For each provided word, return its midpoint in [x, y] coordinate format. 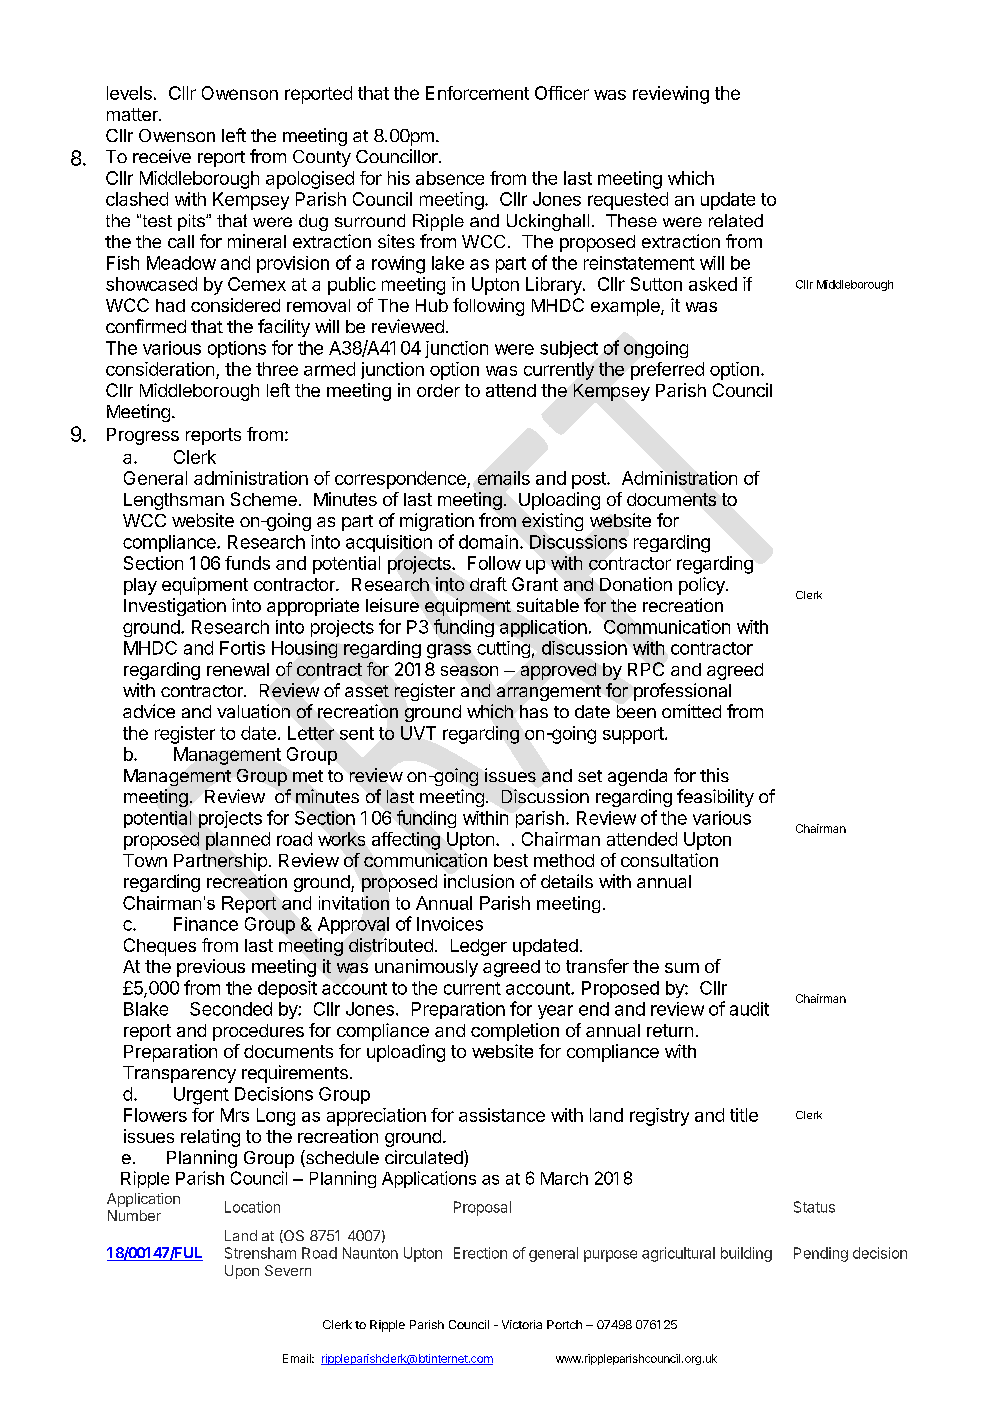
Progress [143, 436]
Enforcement [477, 93]
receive [162, 156]
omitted [691, 711]
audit [749, 1009]
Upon [242, 1272]
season [469, 671]
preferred [667, 371]
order [438, 390]
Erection [480, 1253]
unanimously [426, 968]
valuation [253, 711]
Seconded [231, 1009]
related [736, 220]
